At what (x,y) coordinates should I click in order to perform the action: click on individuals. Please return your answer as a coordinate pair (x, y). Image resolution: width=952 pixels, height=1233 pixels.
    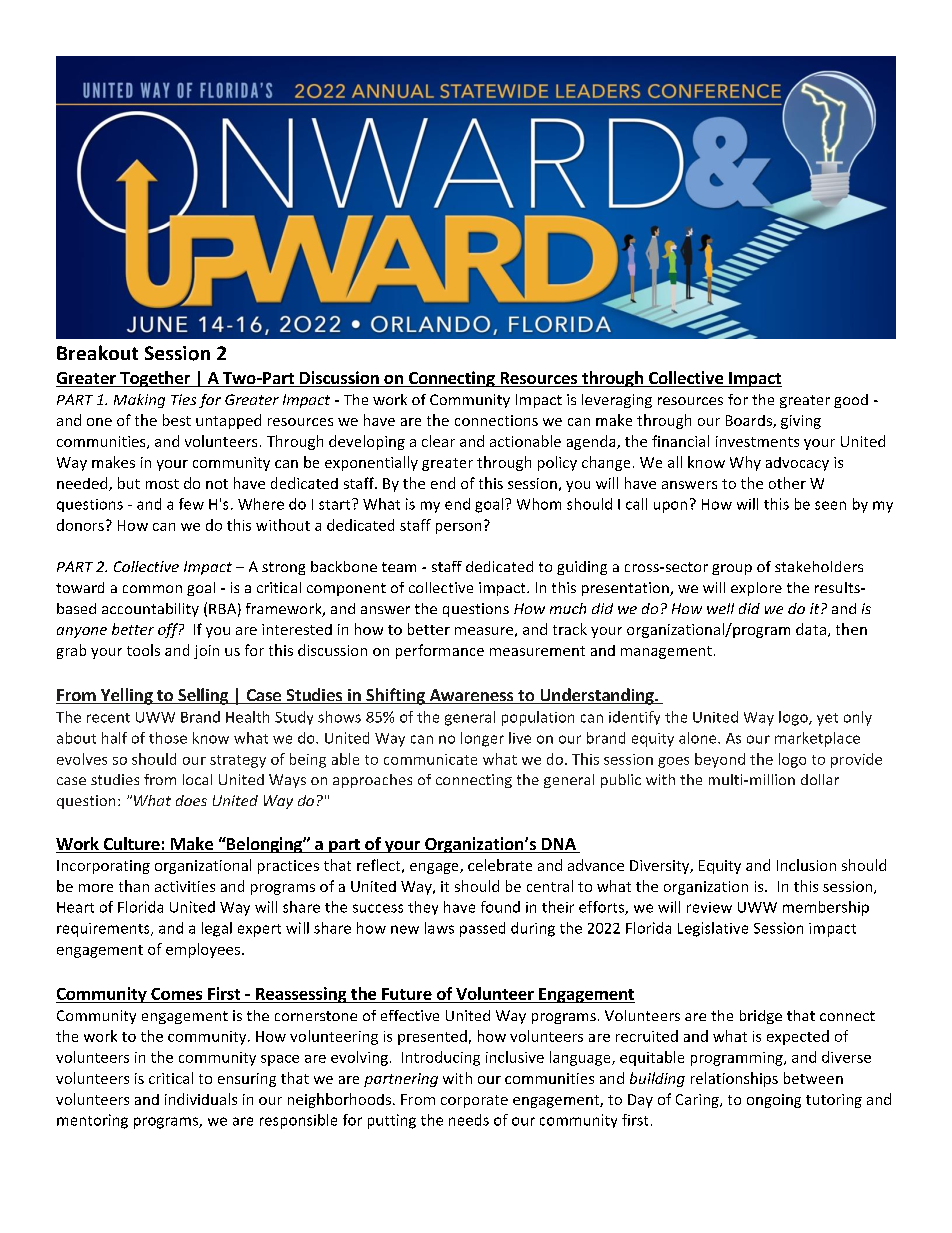
    Looking at the image, I should click on (201, 1099).
